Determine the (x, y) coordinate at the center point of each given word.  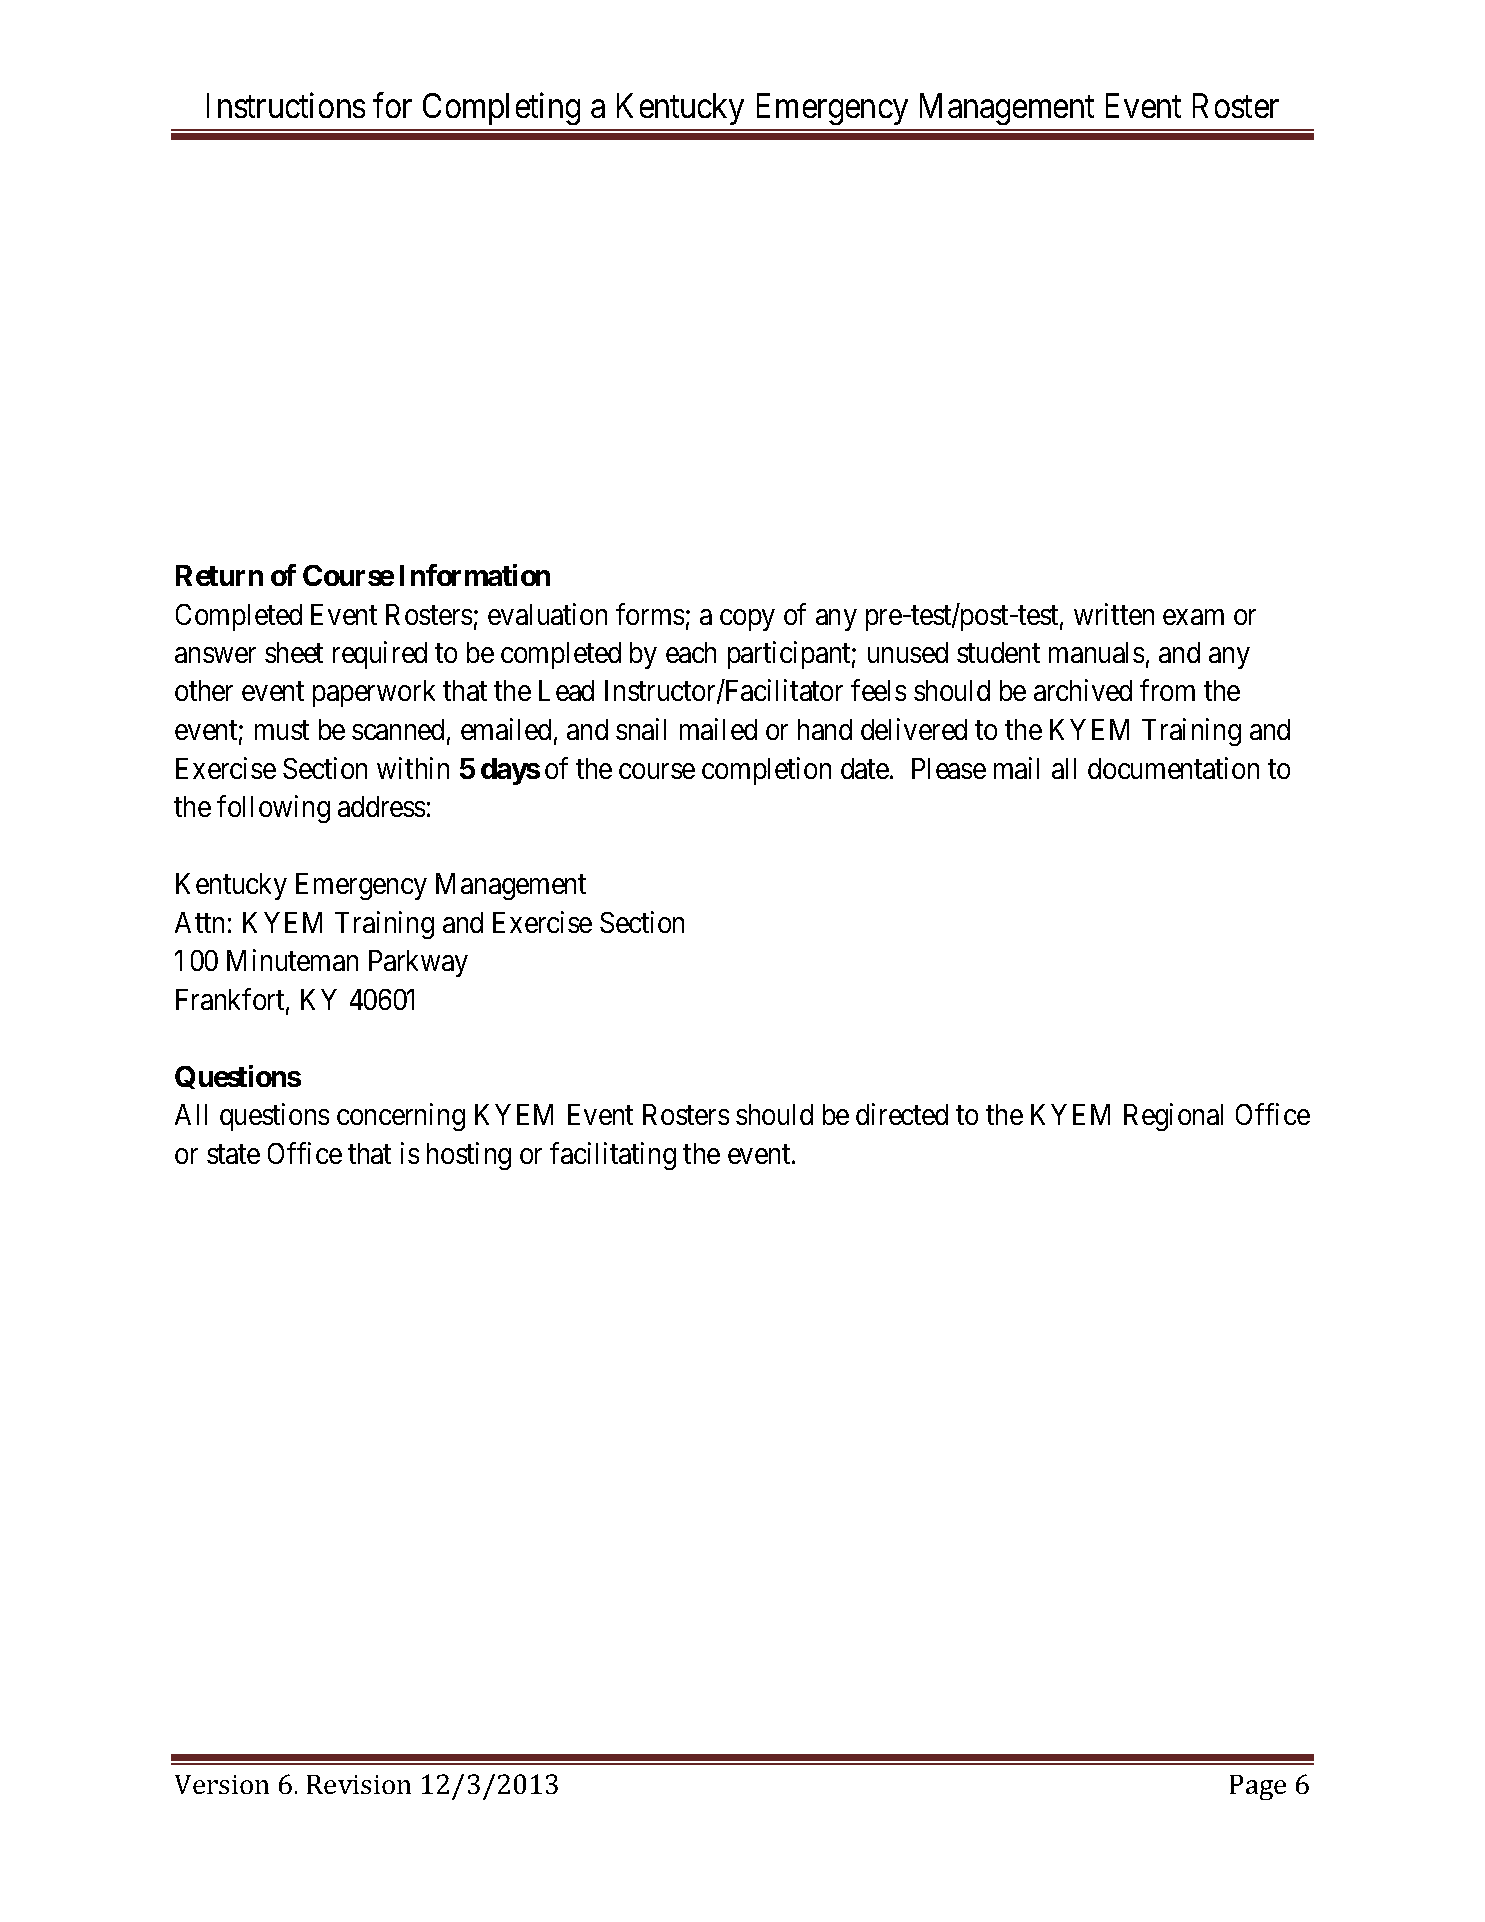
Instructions (286, 105)
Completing (501, 108)
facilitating (613, 1156)
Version (222, 1784)
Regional (1173, 1117)
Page (1258, 1787)
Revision (359, 1784)
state (233, 1154)
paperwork (374, 693)
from (1167, 690)
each (691, 652)
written (1114, 614)
